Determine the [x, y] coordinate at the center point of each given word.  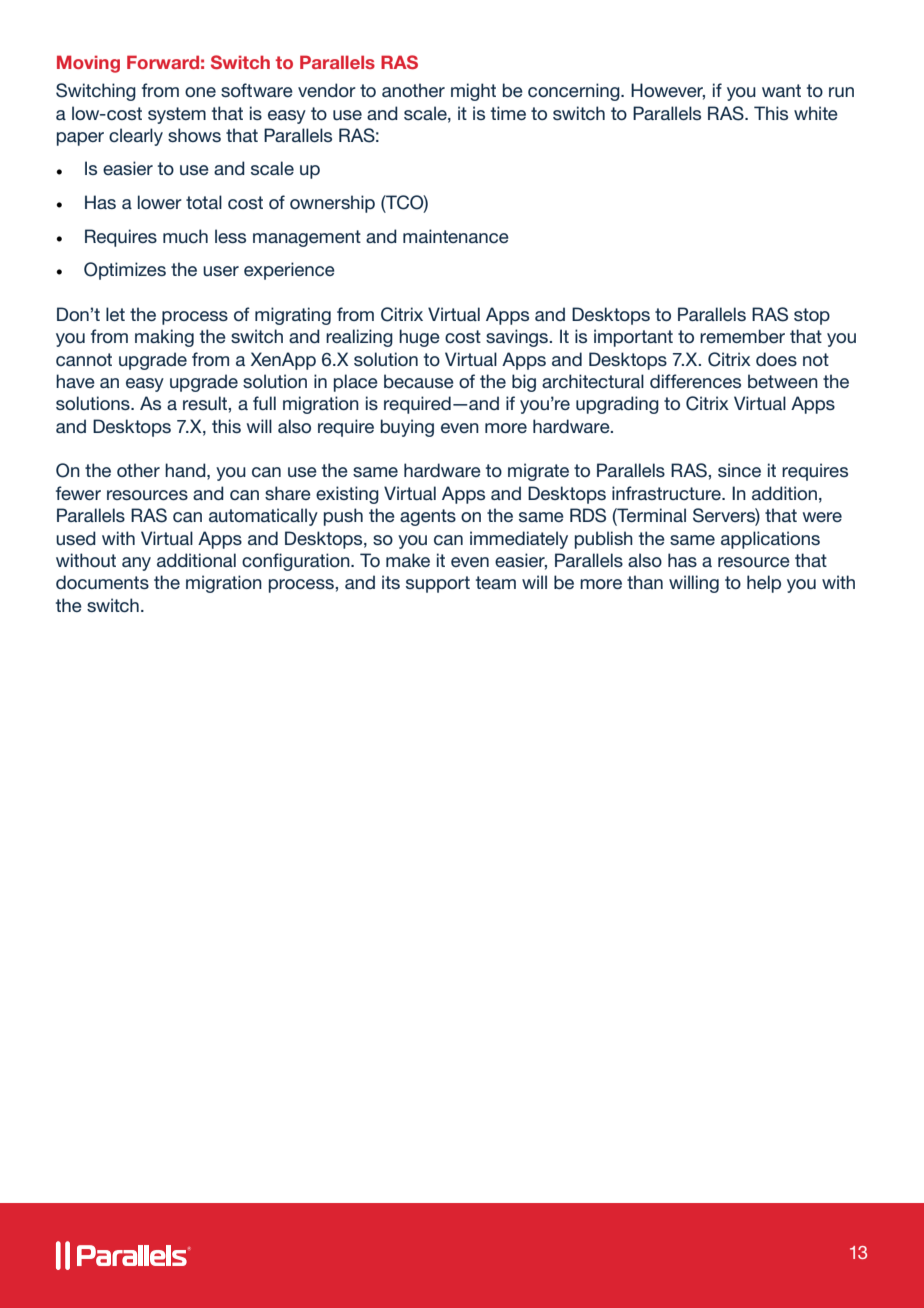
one [200, 92]
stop [812, 316]
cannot [84, 359]
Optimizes [125, 271]
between [783, 381]
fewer [78, 493]
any [136, 564]
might [473, 92]
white [816, 113]
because [419, 381]
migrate [538, 472]
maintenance [456, 236]
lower [160, 202]
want [781, 90]
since [739, 470]
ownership [332, 204]
